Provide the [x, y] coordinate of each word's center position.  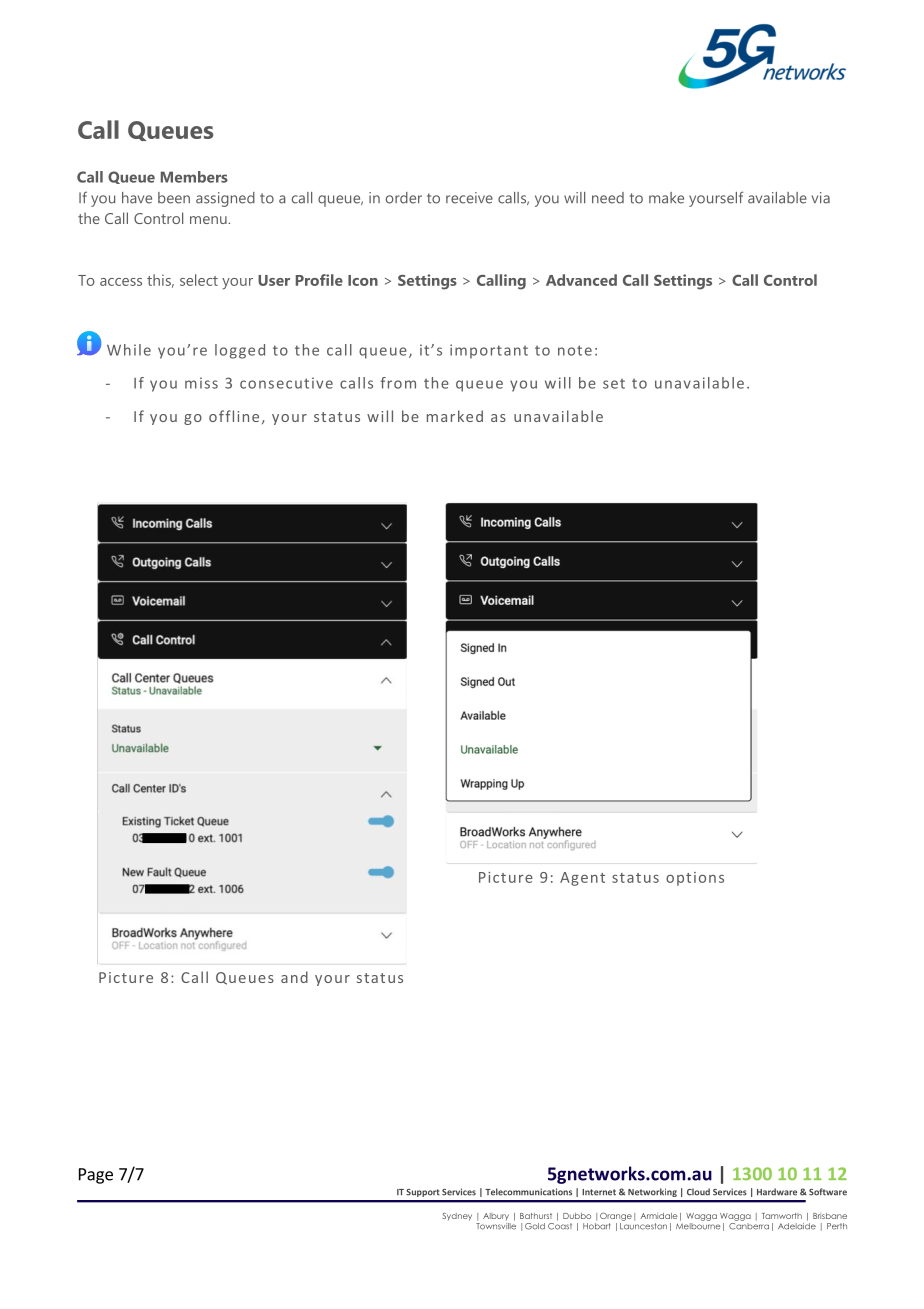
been [174, 198]
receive [469, 198]
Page [96, 1176]
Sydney [457, 1217]
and [294, 977]
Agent [582, 879]
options [695, 879]
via [821, 198]
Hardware [777, 1192]
